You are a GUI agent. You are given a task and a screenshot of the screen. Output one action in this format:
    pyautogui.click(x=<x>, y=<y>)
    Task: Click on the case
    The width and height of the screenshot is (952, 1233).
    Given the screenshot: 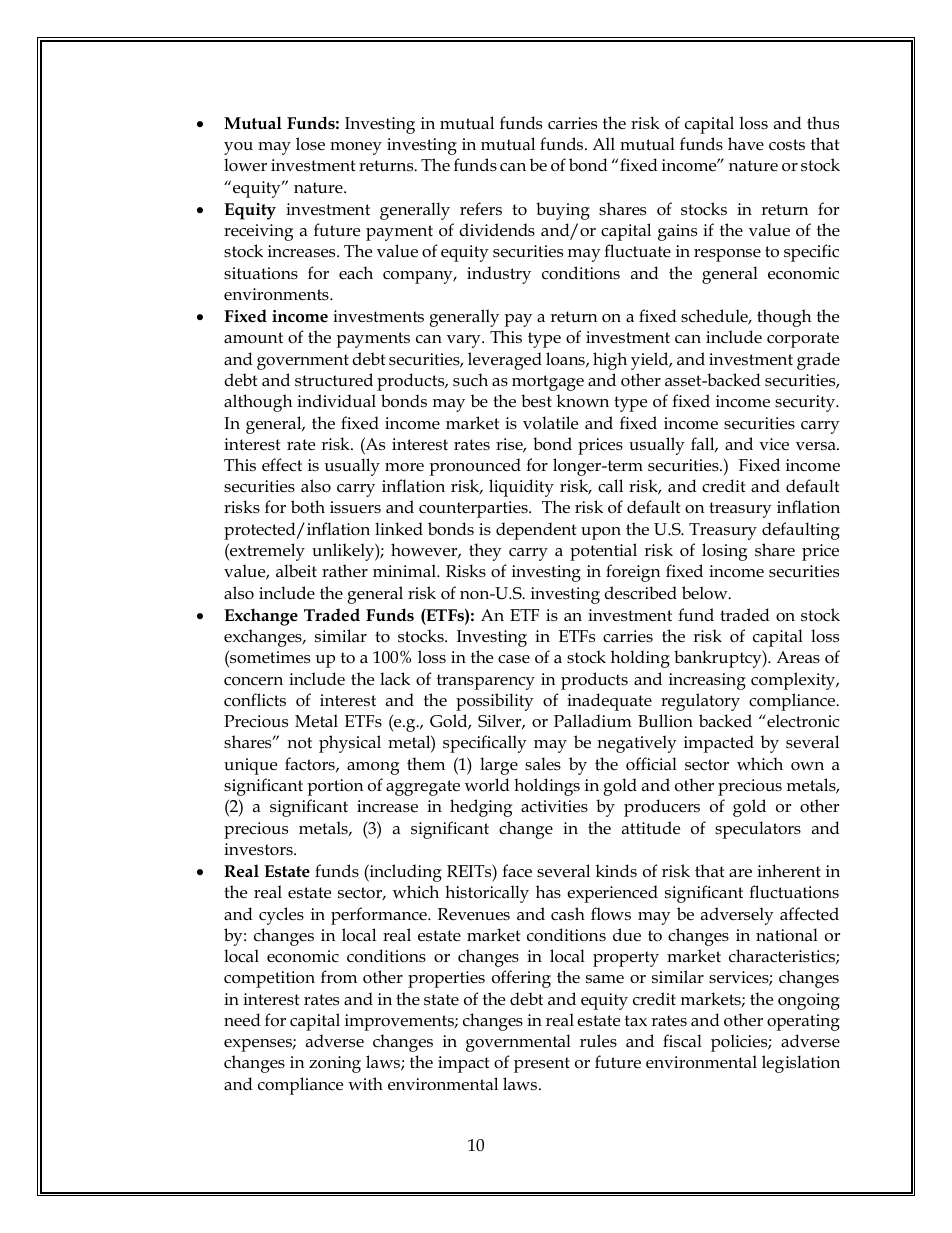 What is the action you would take?
    pyautogui.click(x=514, y=659)
